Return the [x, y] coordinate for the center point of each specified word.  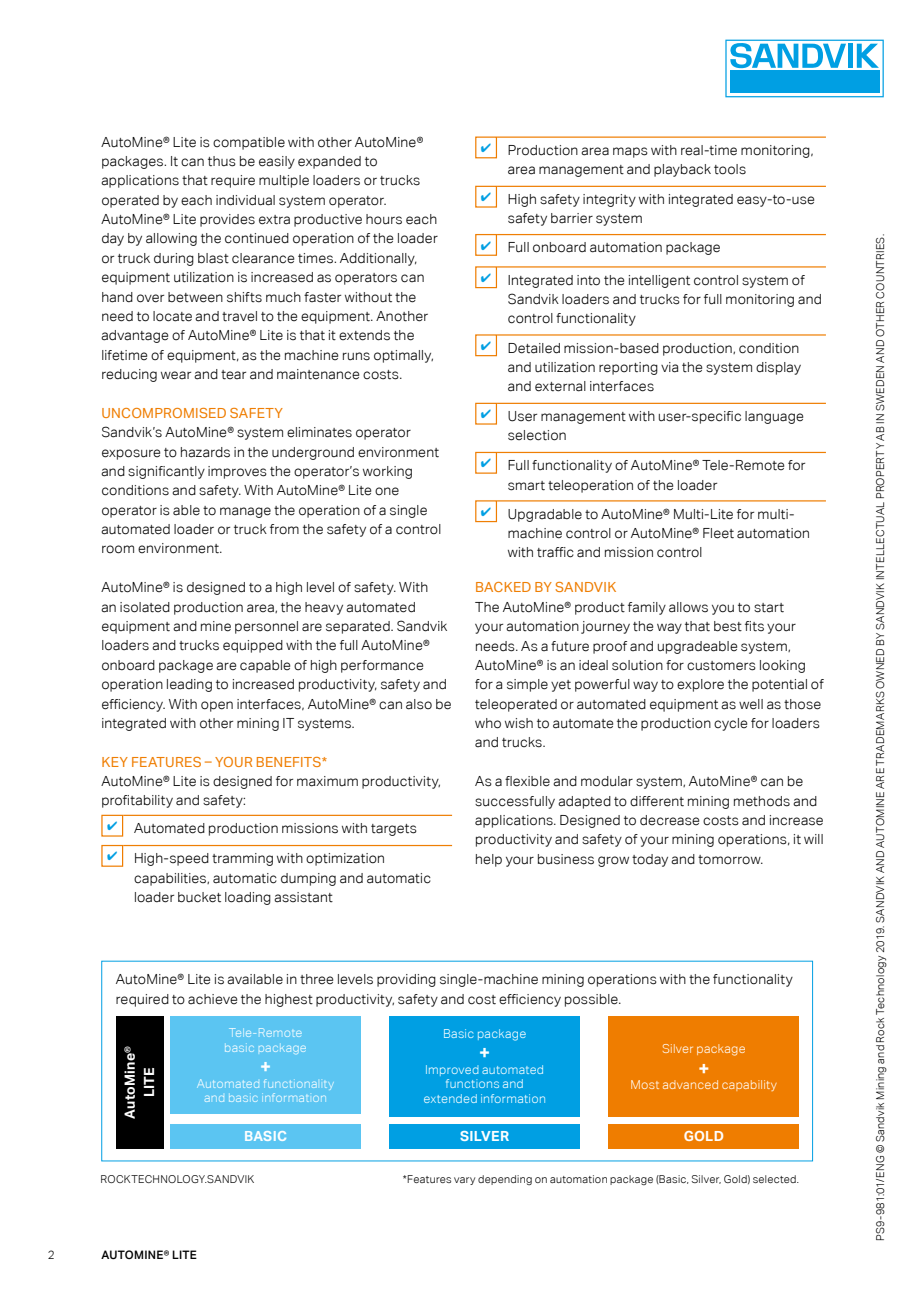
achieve [212, 999]
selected [775, 1179]
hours [384, 219]
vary [464, 1181]
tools [730, 169]
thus [222, 161]
